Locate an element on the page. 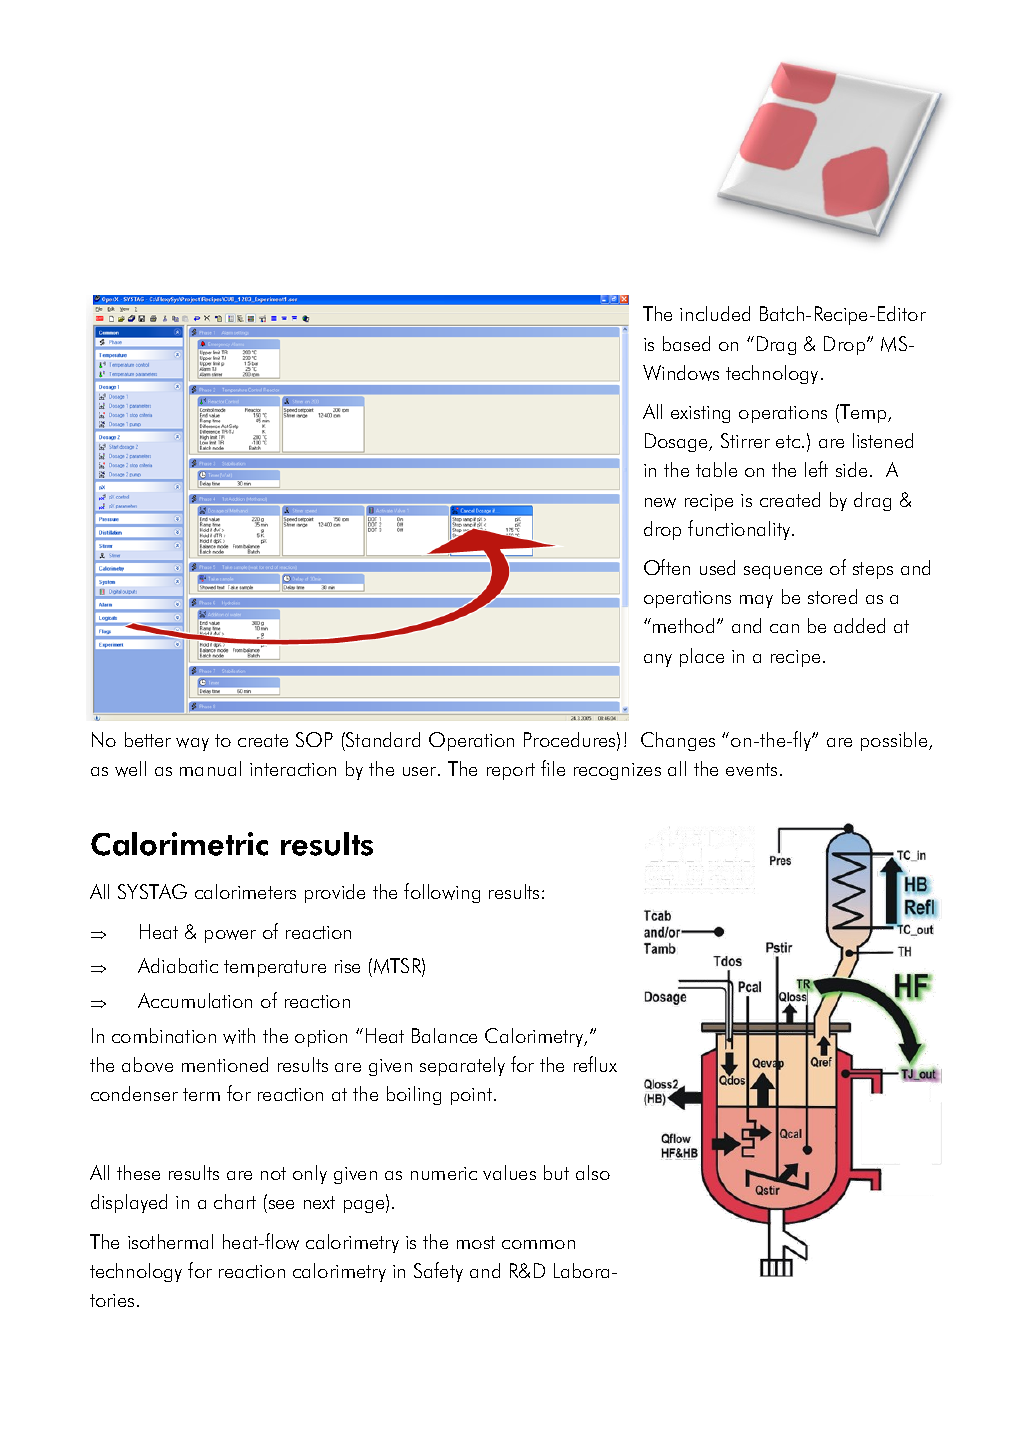 This document has width=1015, height=1435. report is located at coordinates (511, 771).
